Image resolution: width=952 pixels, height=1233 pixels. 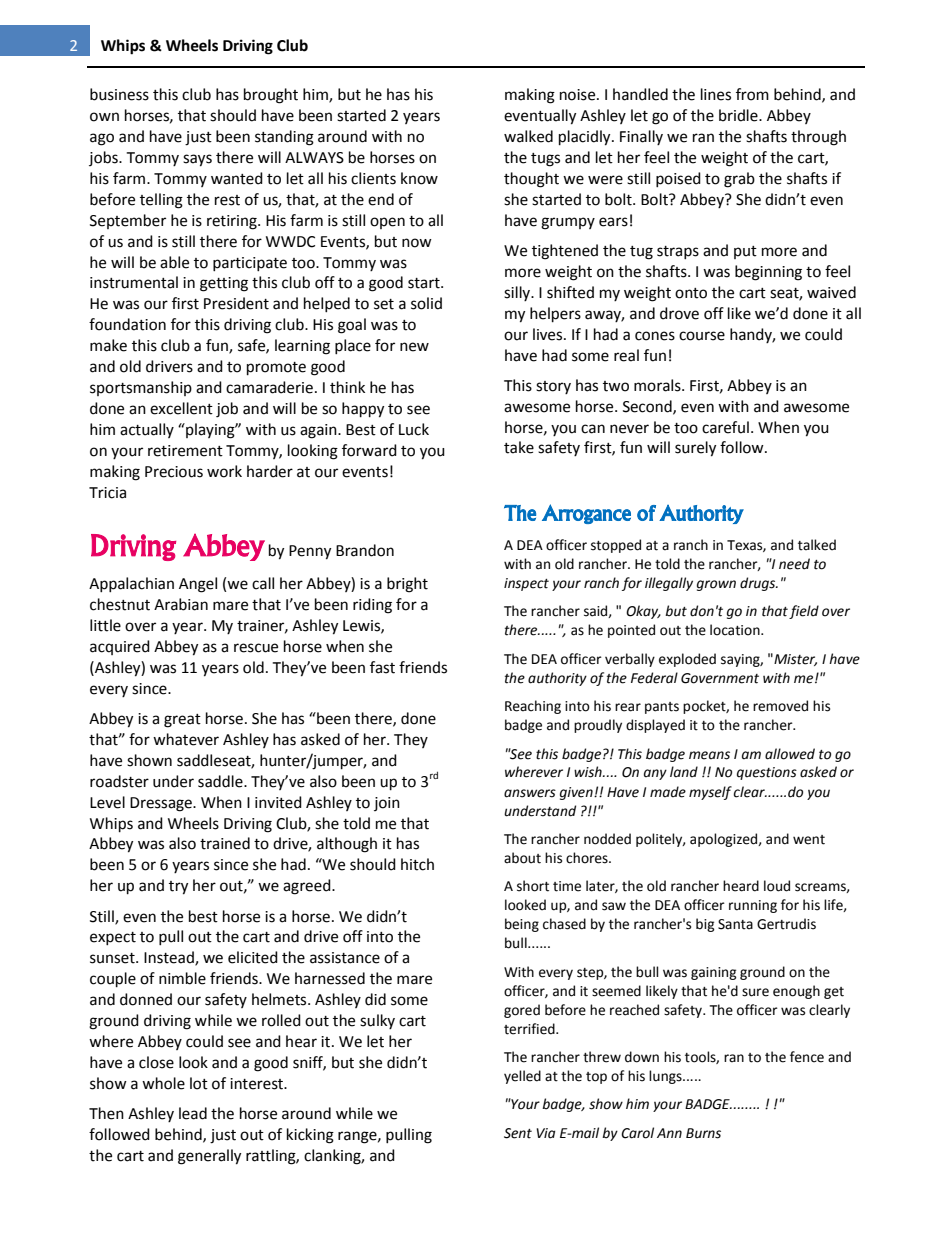 I want to click on location, so click(x=736, y=630).
